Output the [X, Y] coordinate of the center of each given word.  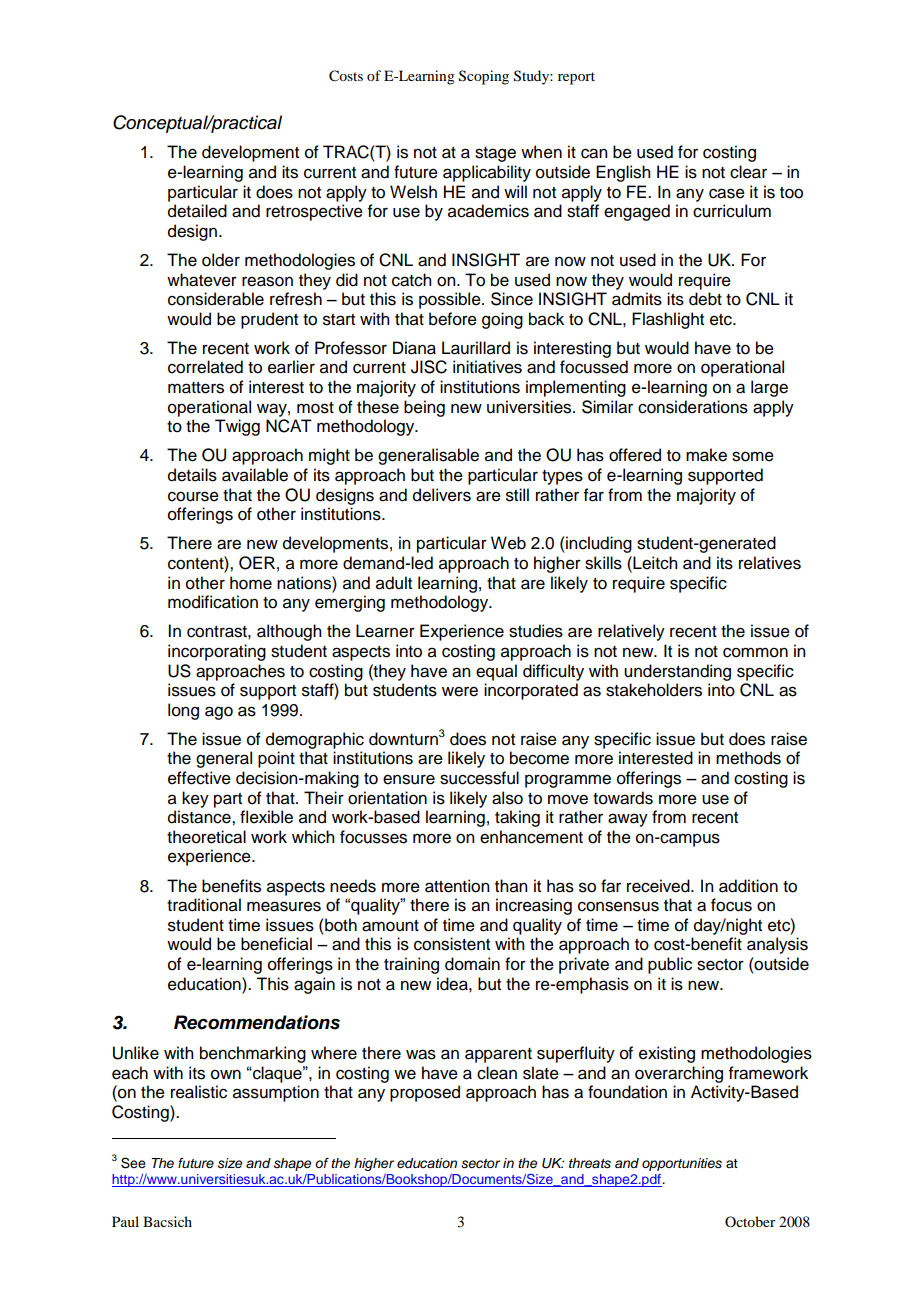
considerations [693, 407]
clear [748, 172]
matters [196, 388]
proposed [425, 1093]
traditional [204, 905]
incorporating [217, 652]
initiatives [487, 367]
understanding [677, 672]
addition [748, 886]
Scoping [484, 77]
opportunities [682, 1164]
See [133, 1163]
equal [496, 672]
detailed [197, 211]
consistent [452, 944]
